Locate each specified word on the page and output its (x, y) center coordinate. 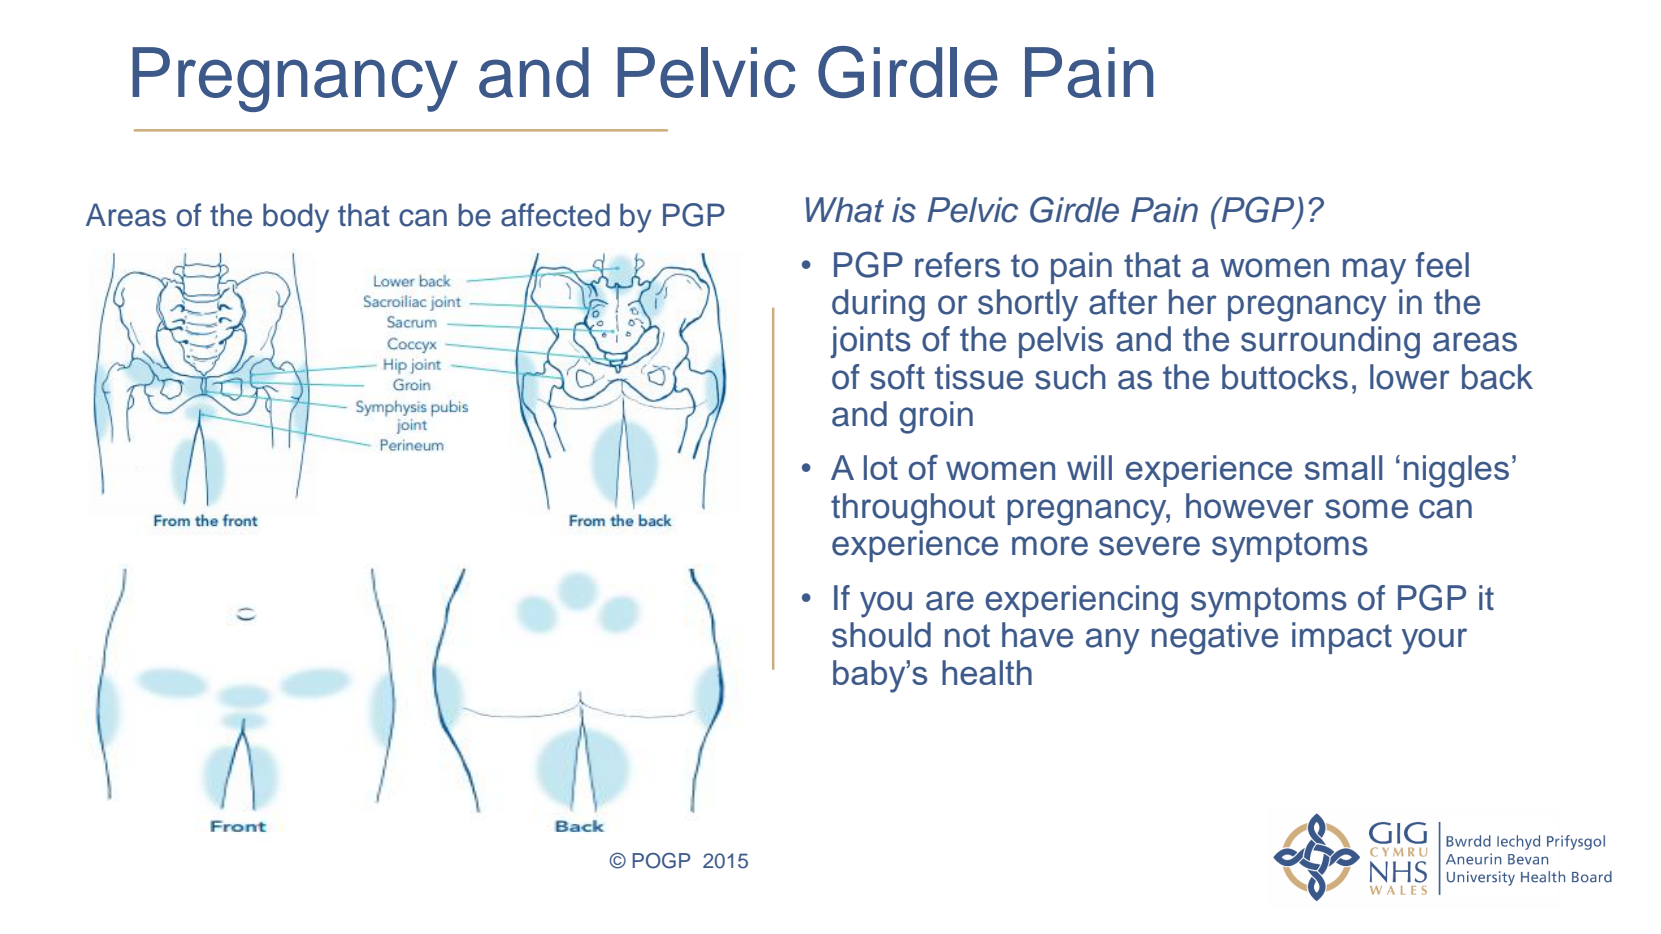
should (881, 635)
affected (555, 215)
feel (1442, 265)
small (1344, 467)
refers (957, 265)
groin (936, 417)
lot (881, 467)
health (987, 672)
